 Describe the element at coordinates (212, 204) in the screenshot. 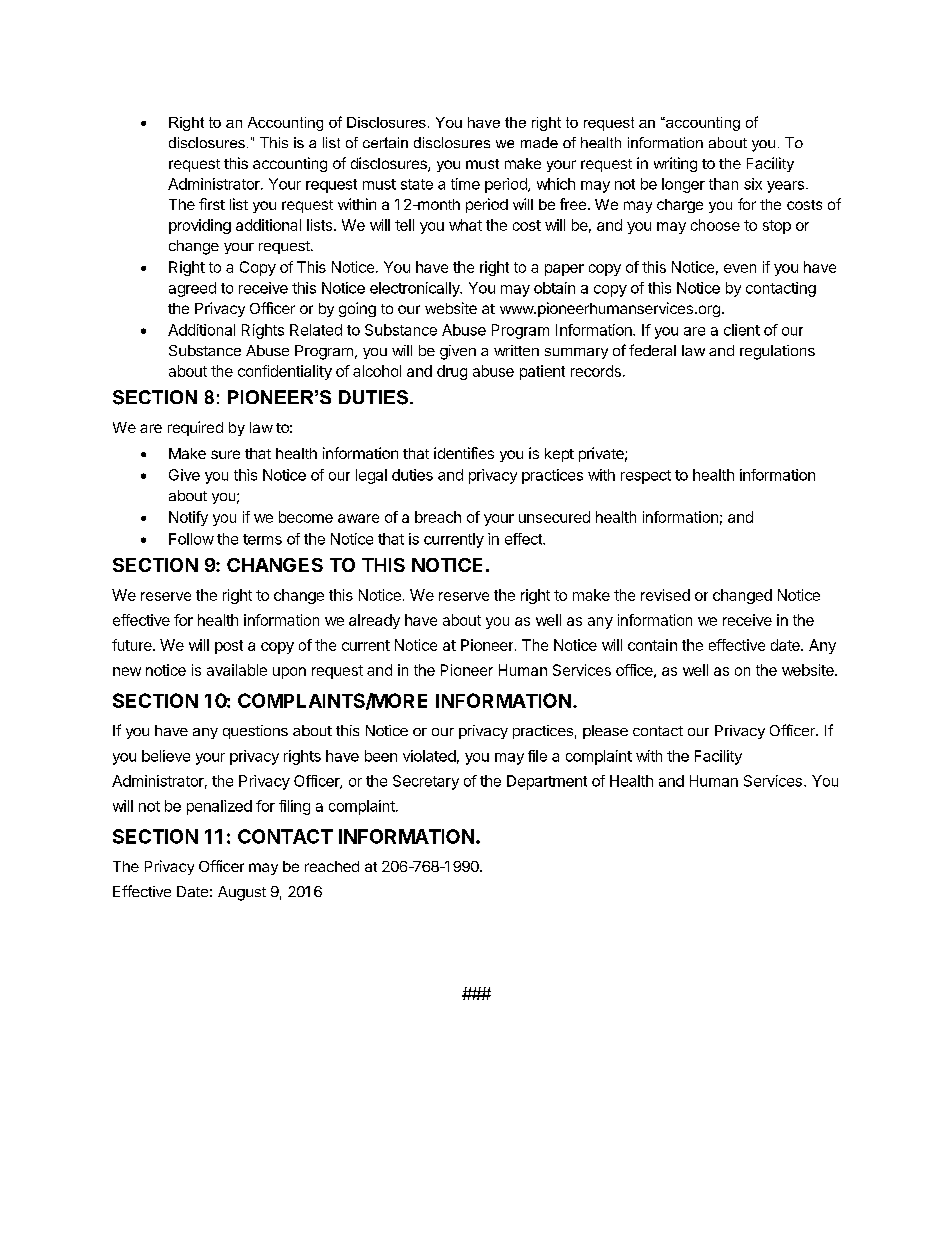

I see `first` at that location.
